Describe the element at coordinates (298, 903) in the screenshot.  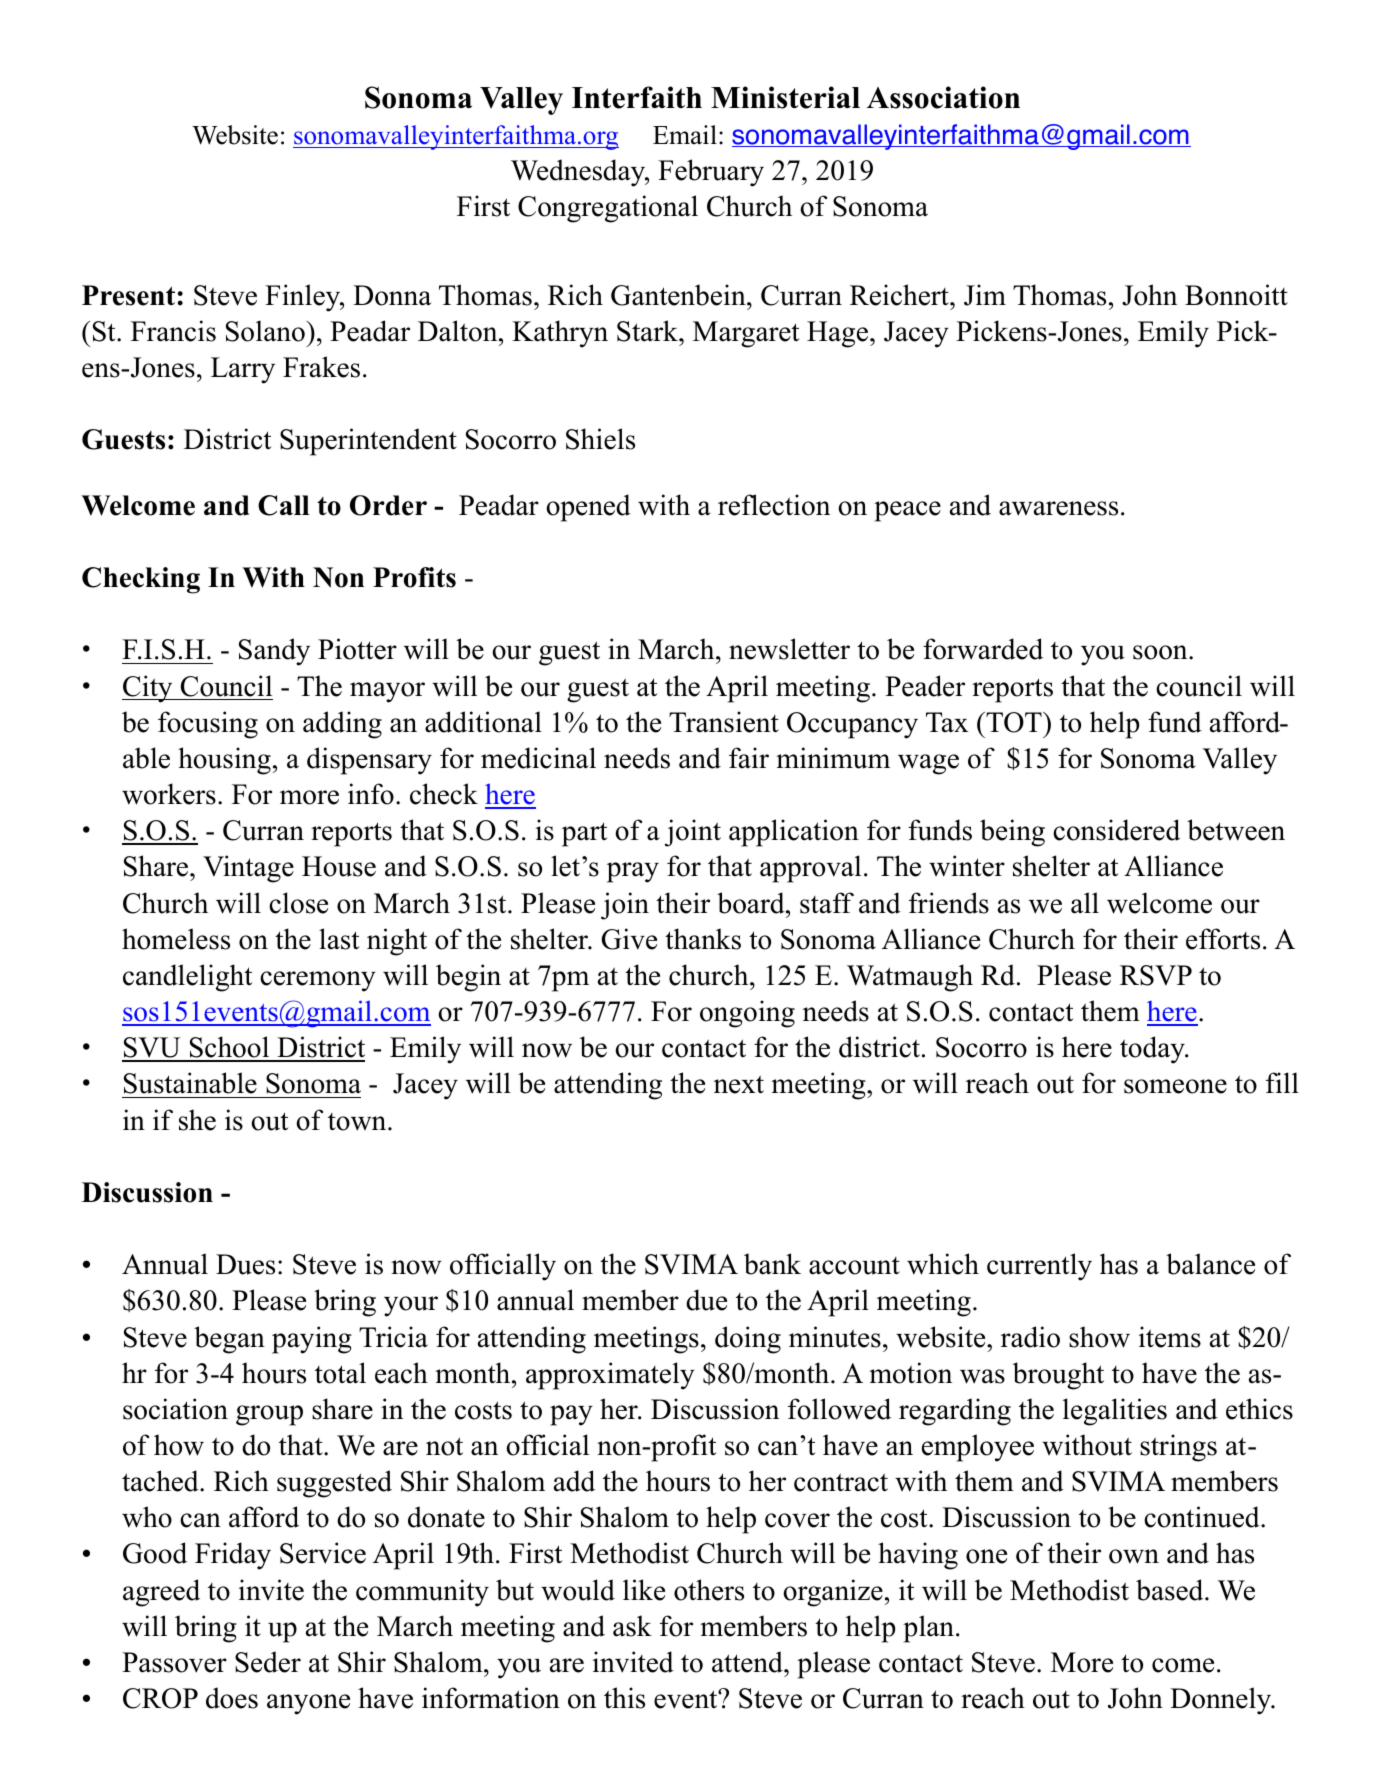
I see `close` at that location.
